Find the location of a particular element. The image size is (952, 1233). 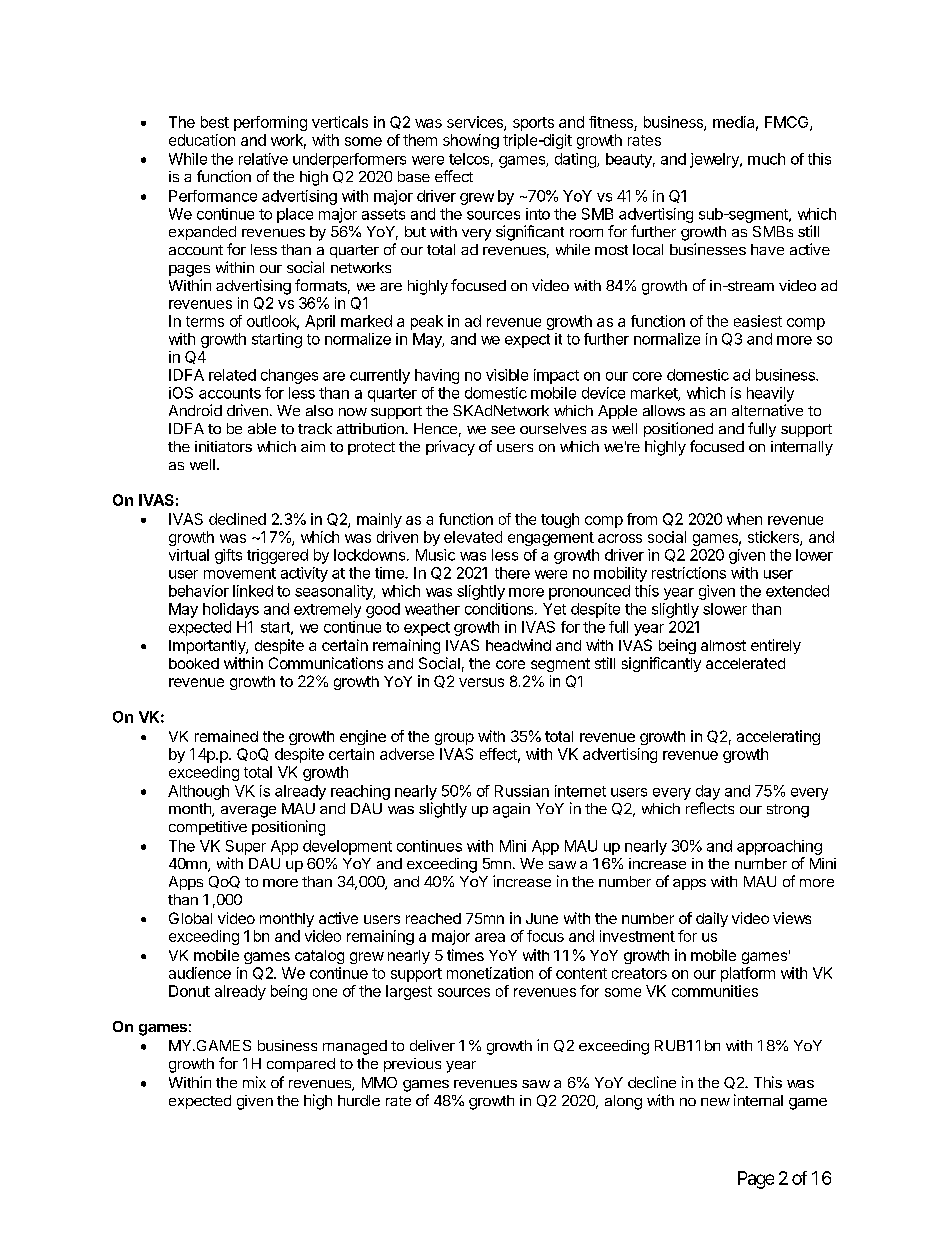

conditions is located at coordinates (500, 609).
